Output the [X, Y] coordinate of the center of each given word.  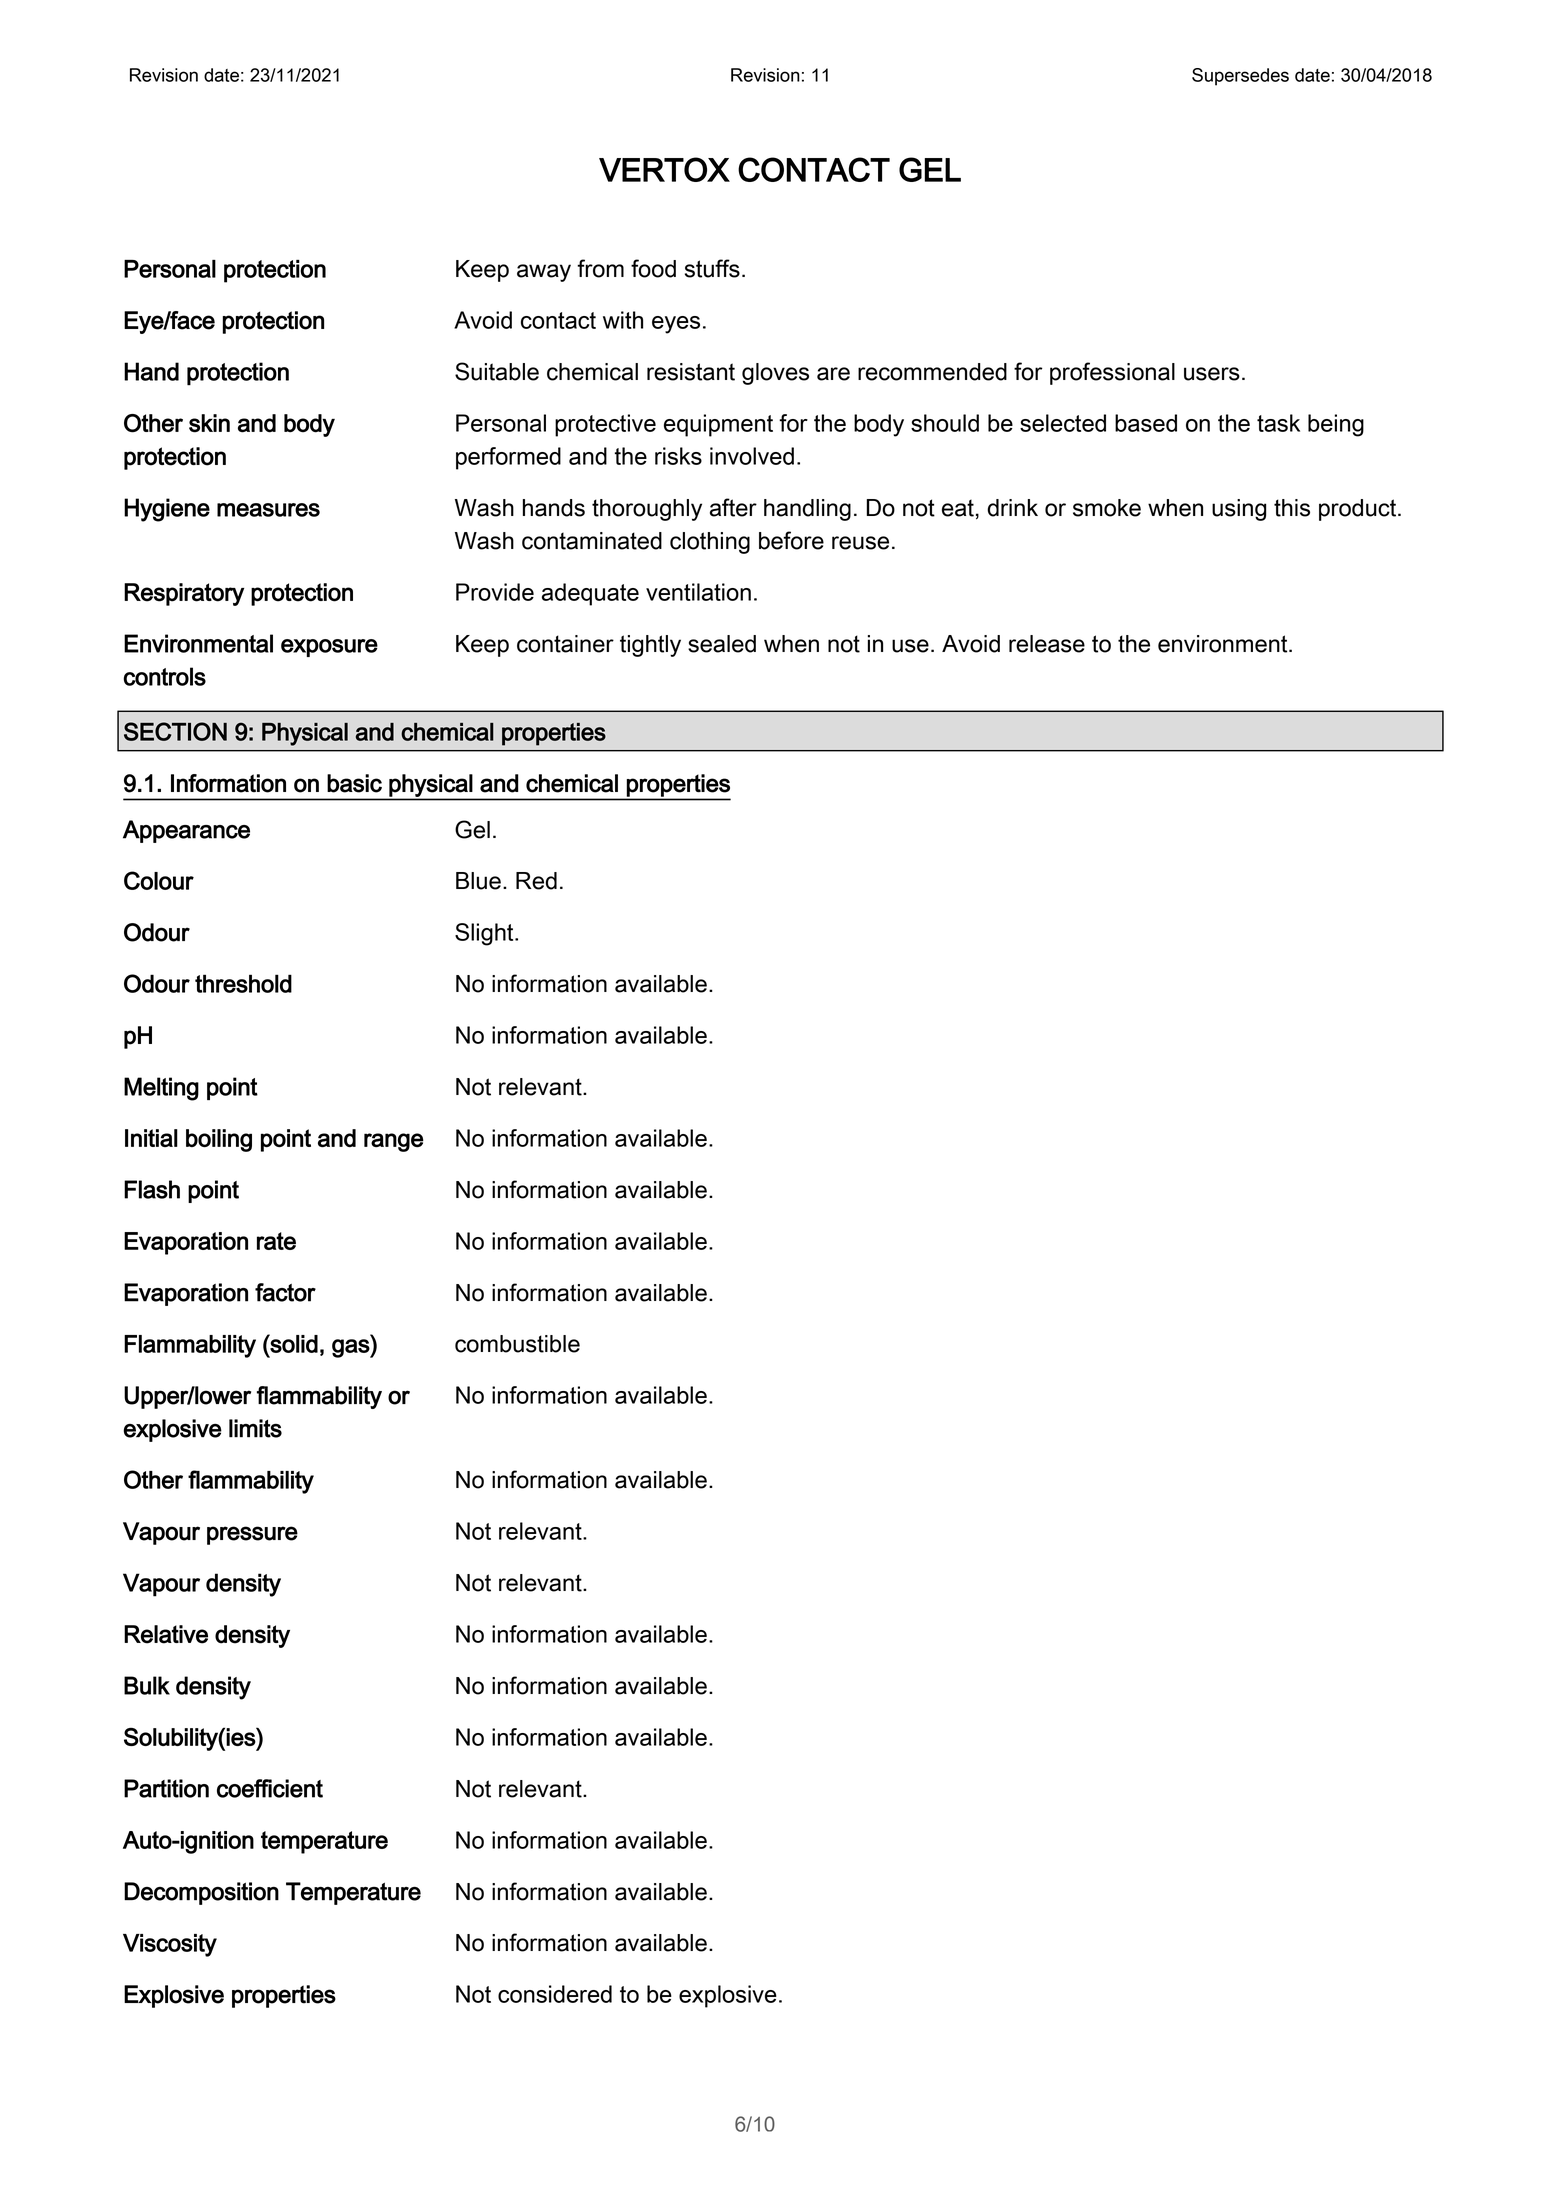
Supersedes [1240, 77]
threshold [243, 983]
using [1239, 510]
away [544, 273]
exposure [329, 648]
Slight [485, 934]
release [1047, 644]
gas [351, 1348]
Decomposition [201, 1893]
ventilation [698, 592]
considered [555, 1994]
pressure [252, 1535]
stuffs [712, 268]
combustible [517, 1344]
